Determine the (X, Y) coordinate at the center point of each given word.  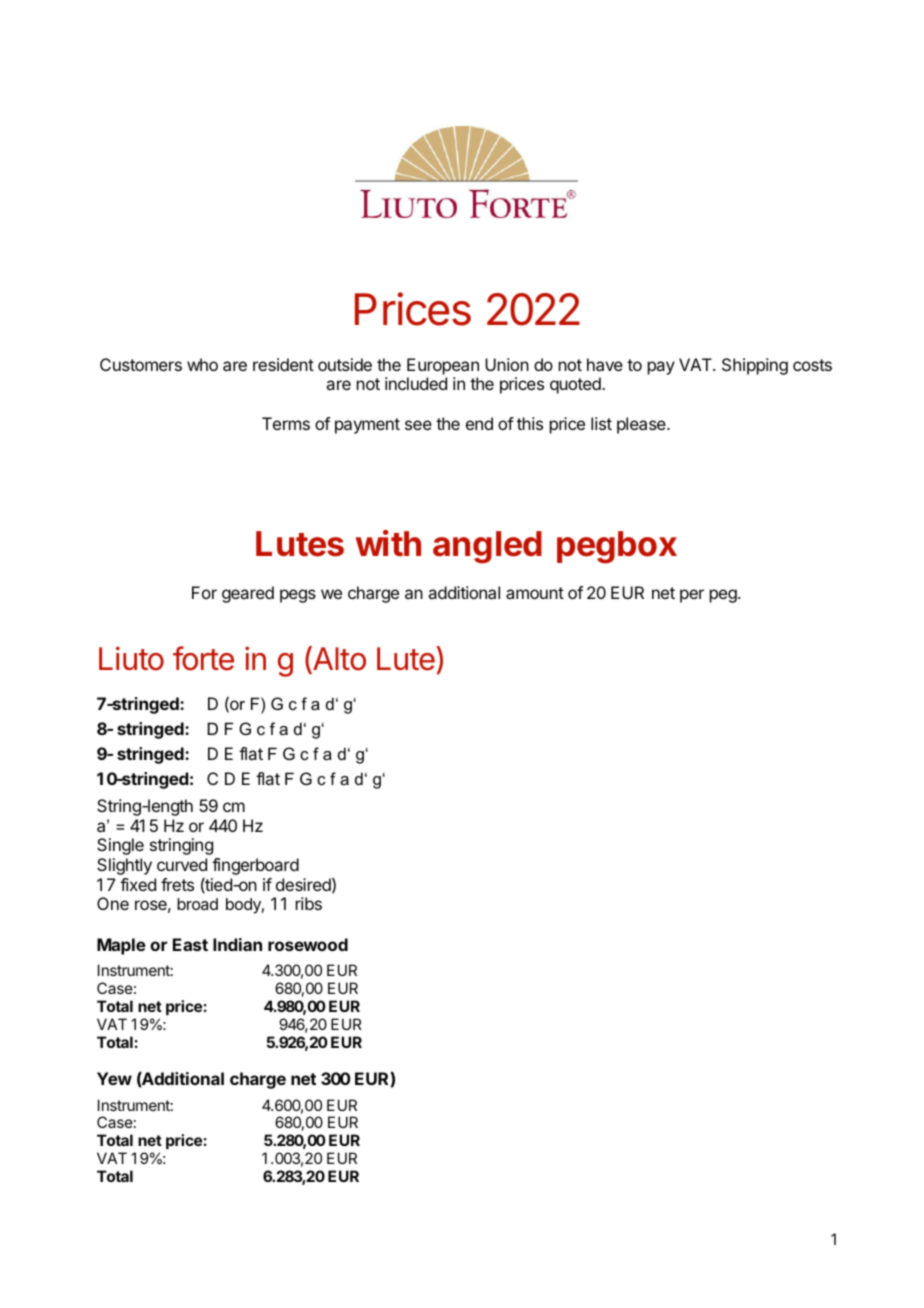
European (443, 366)
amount (535, 593)
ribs (309, 903)
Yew (114, 1078)
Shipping (755, 366)
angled (487, 547)
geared (248, 594)
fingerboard (255, 866)
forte (203, 658)
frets (177, 884)
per (692, 596)
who (202, 364)
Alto (338, 659)
